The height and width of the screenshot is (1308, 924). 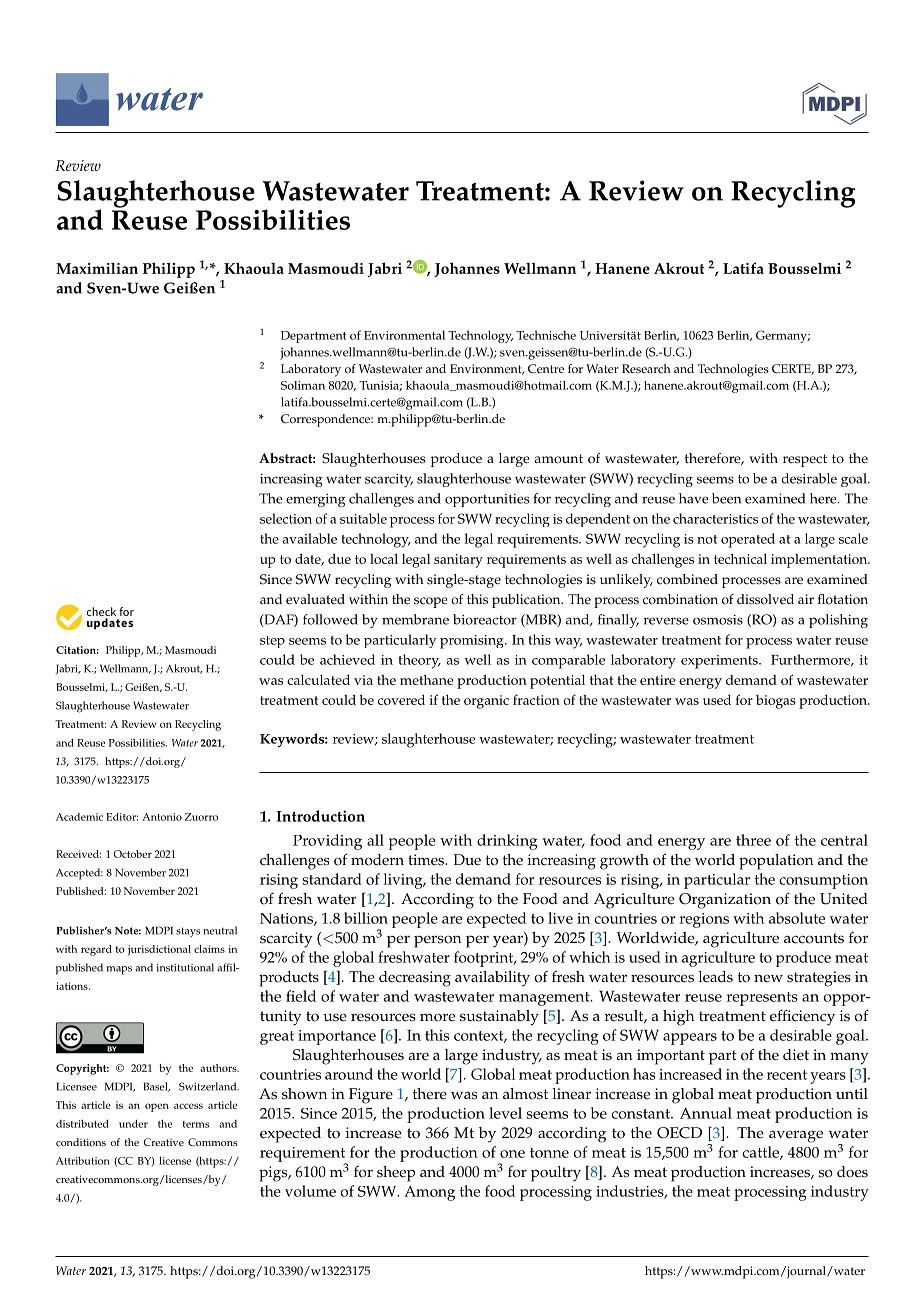 I want to click on new, so click(x=768, y=978).
